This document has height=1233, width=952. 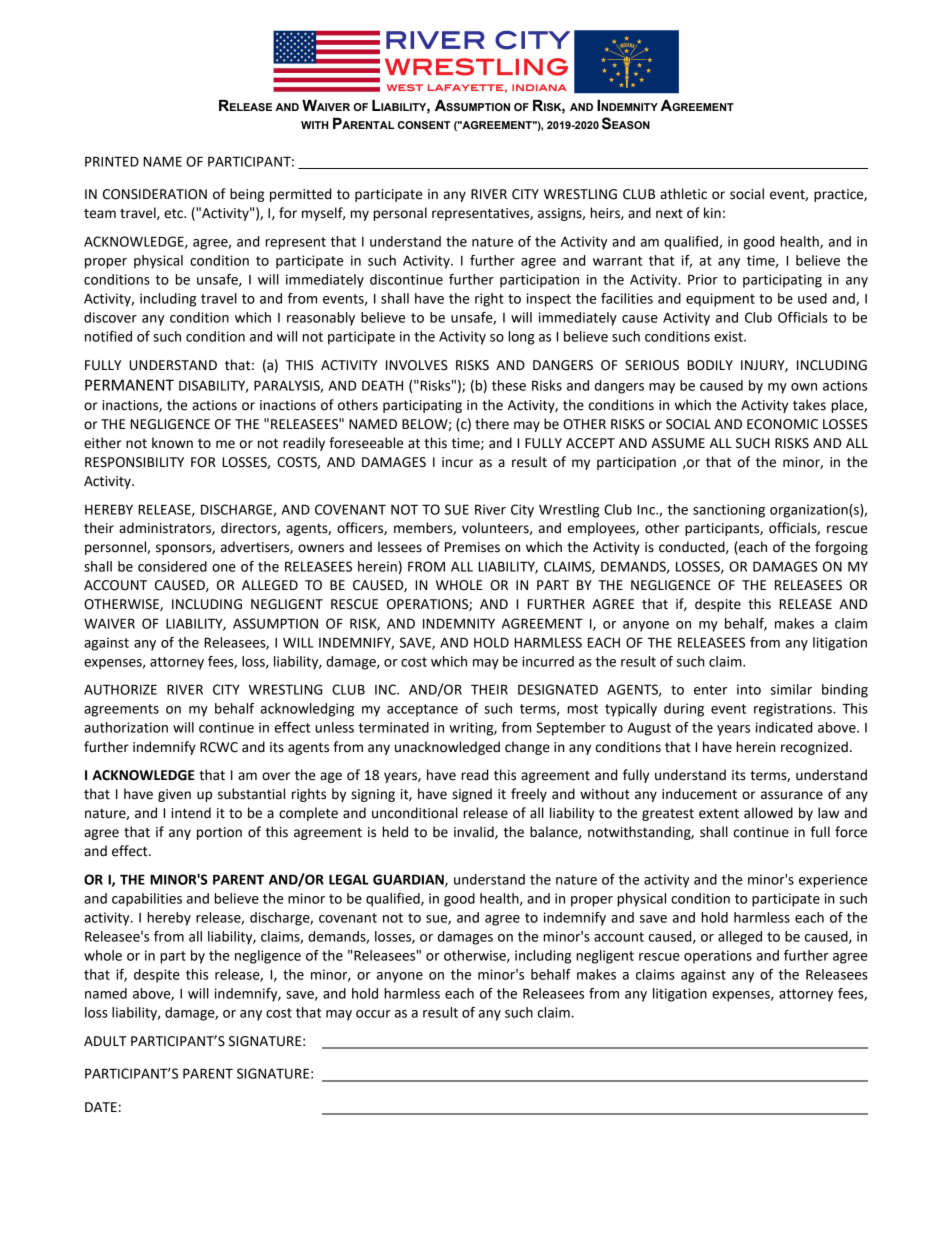 What do you see at coordinates (472, 547) in the document?
I see `Premises` at bounding box center [472, 547].
